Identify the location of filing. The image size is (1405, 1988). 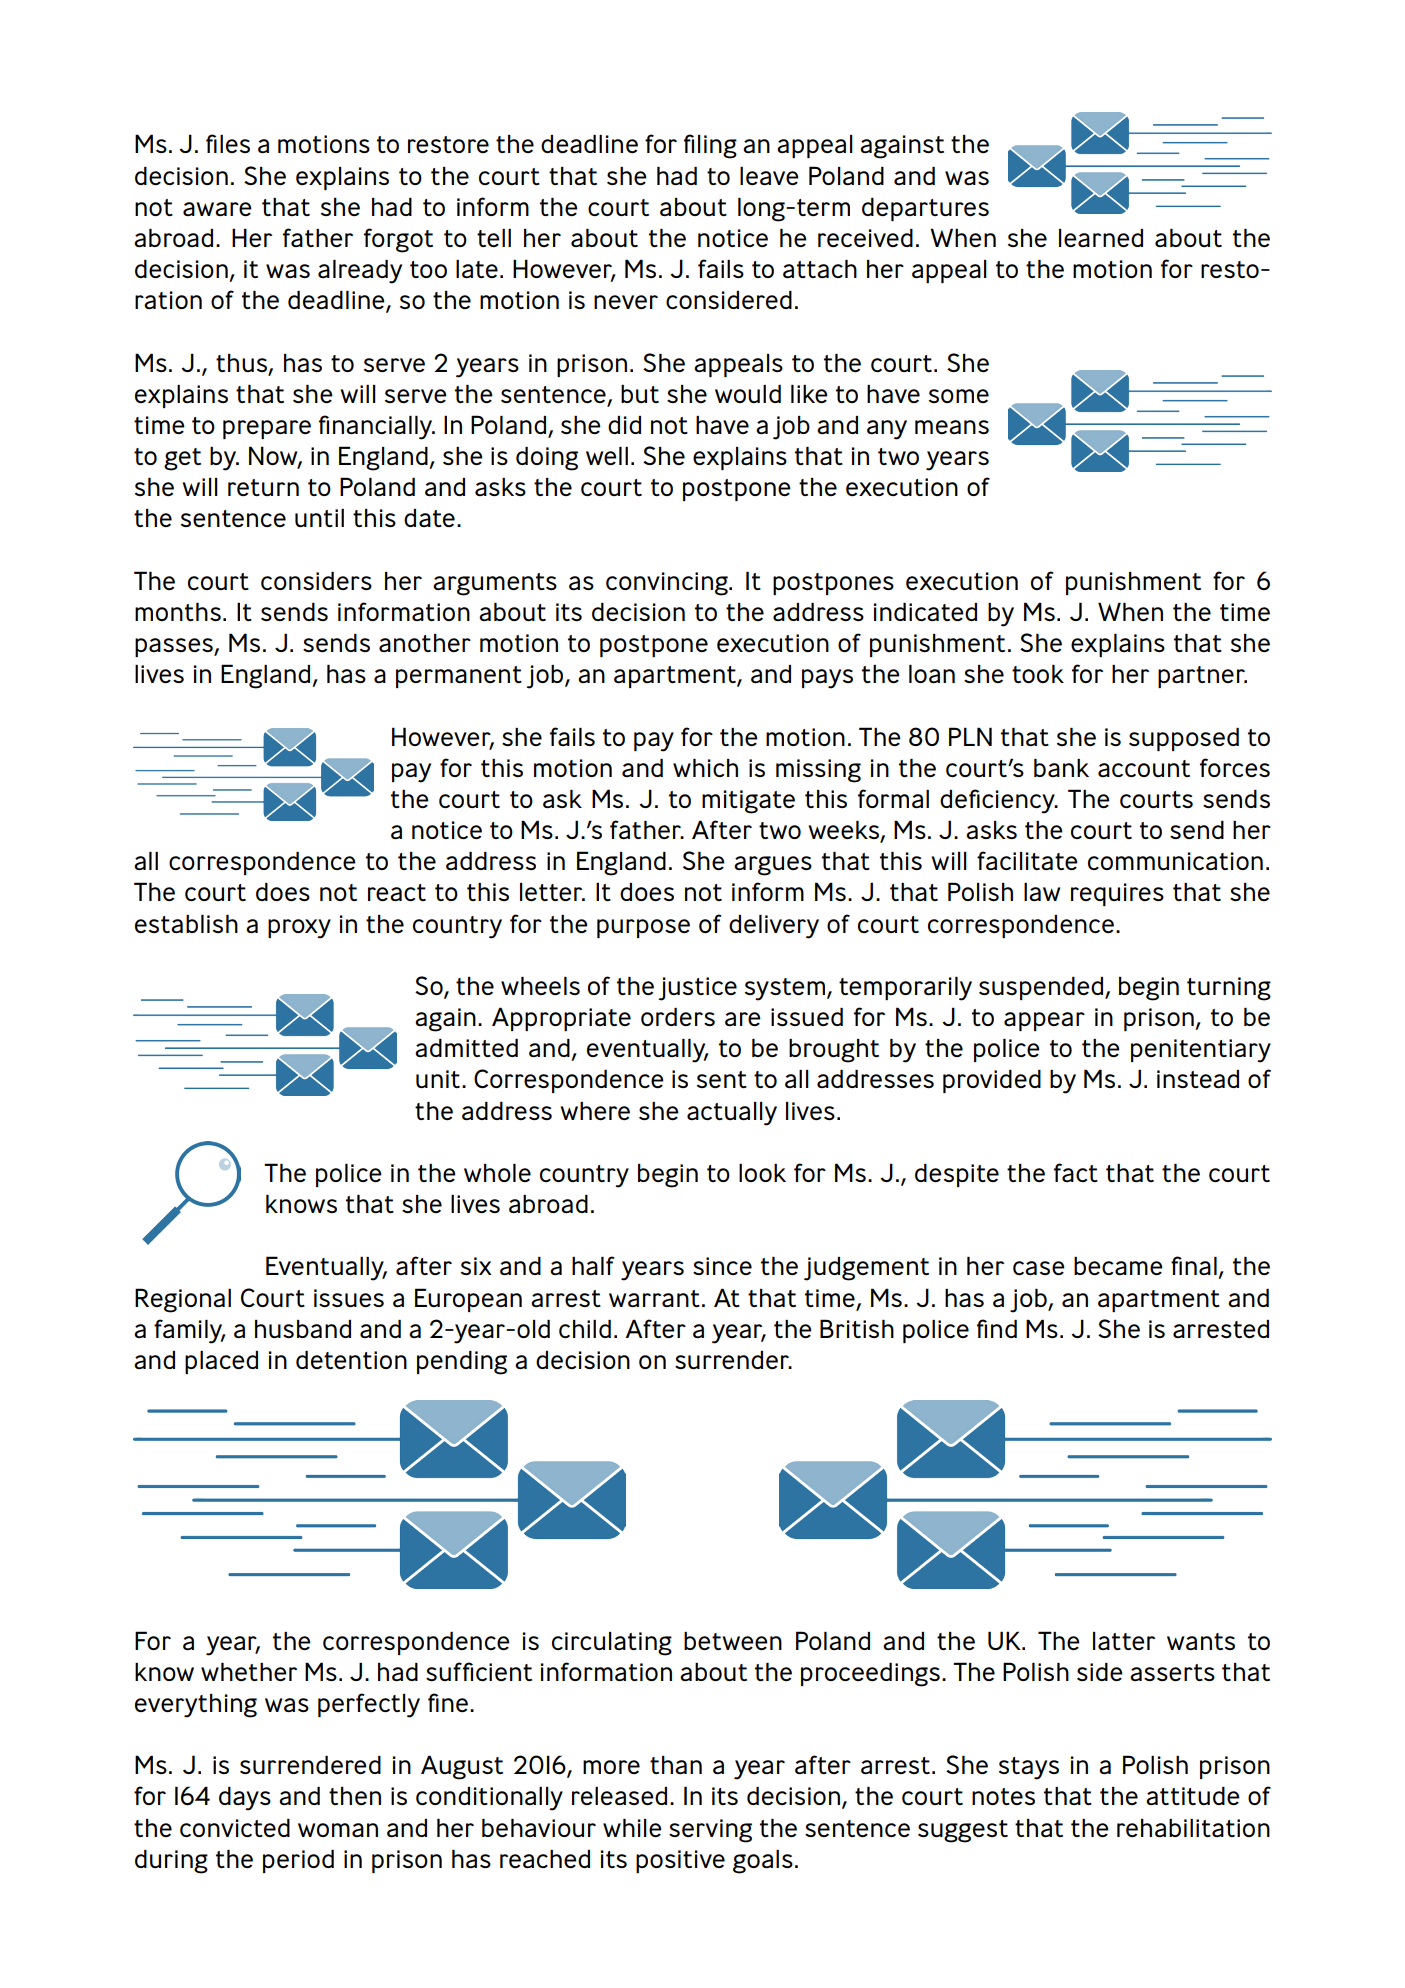
(710, 146).
